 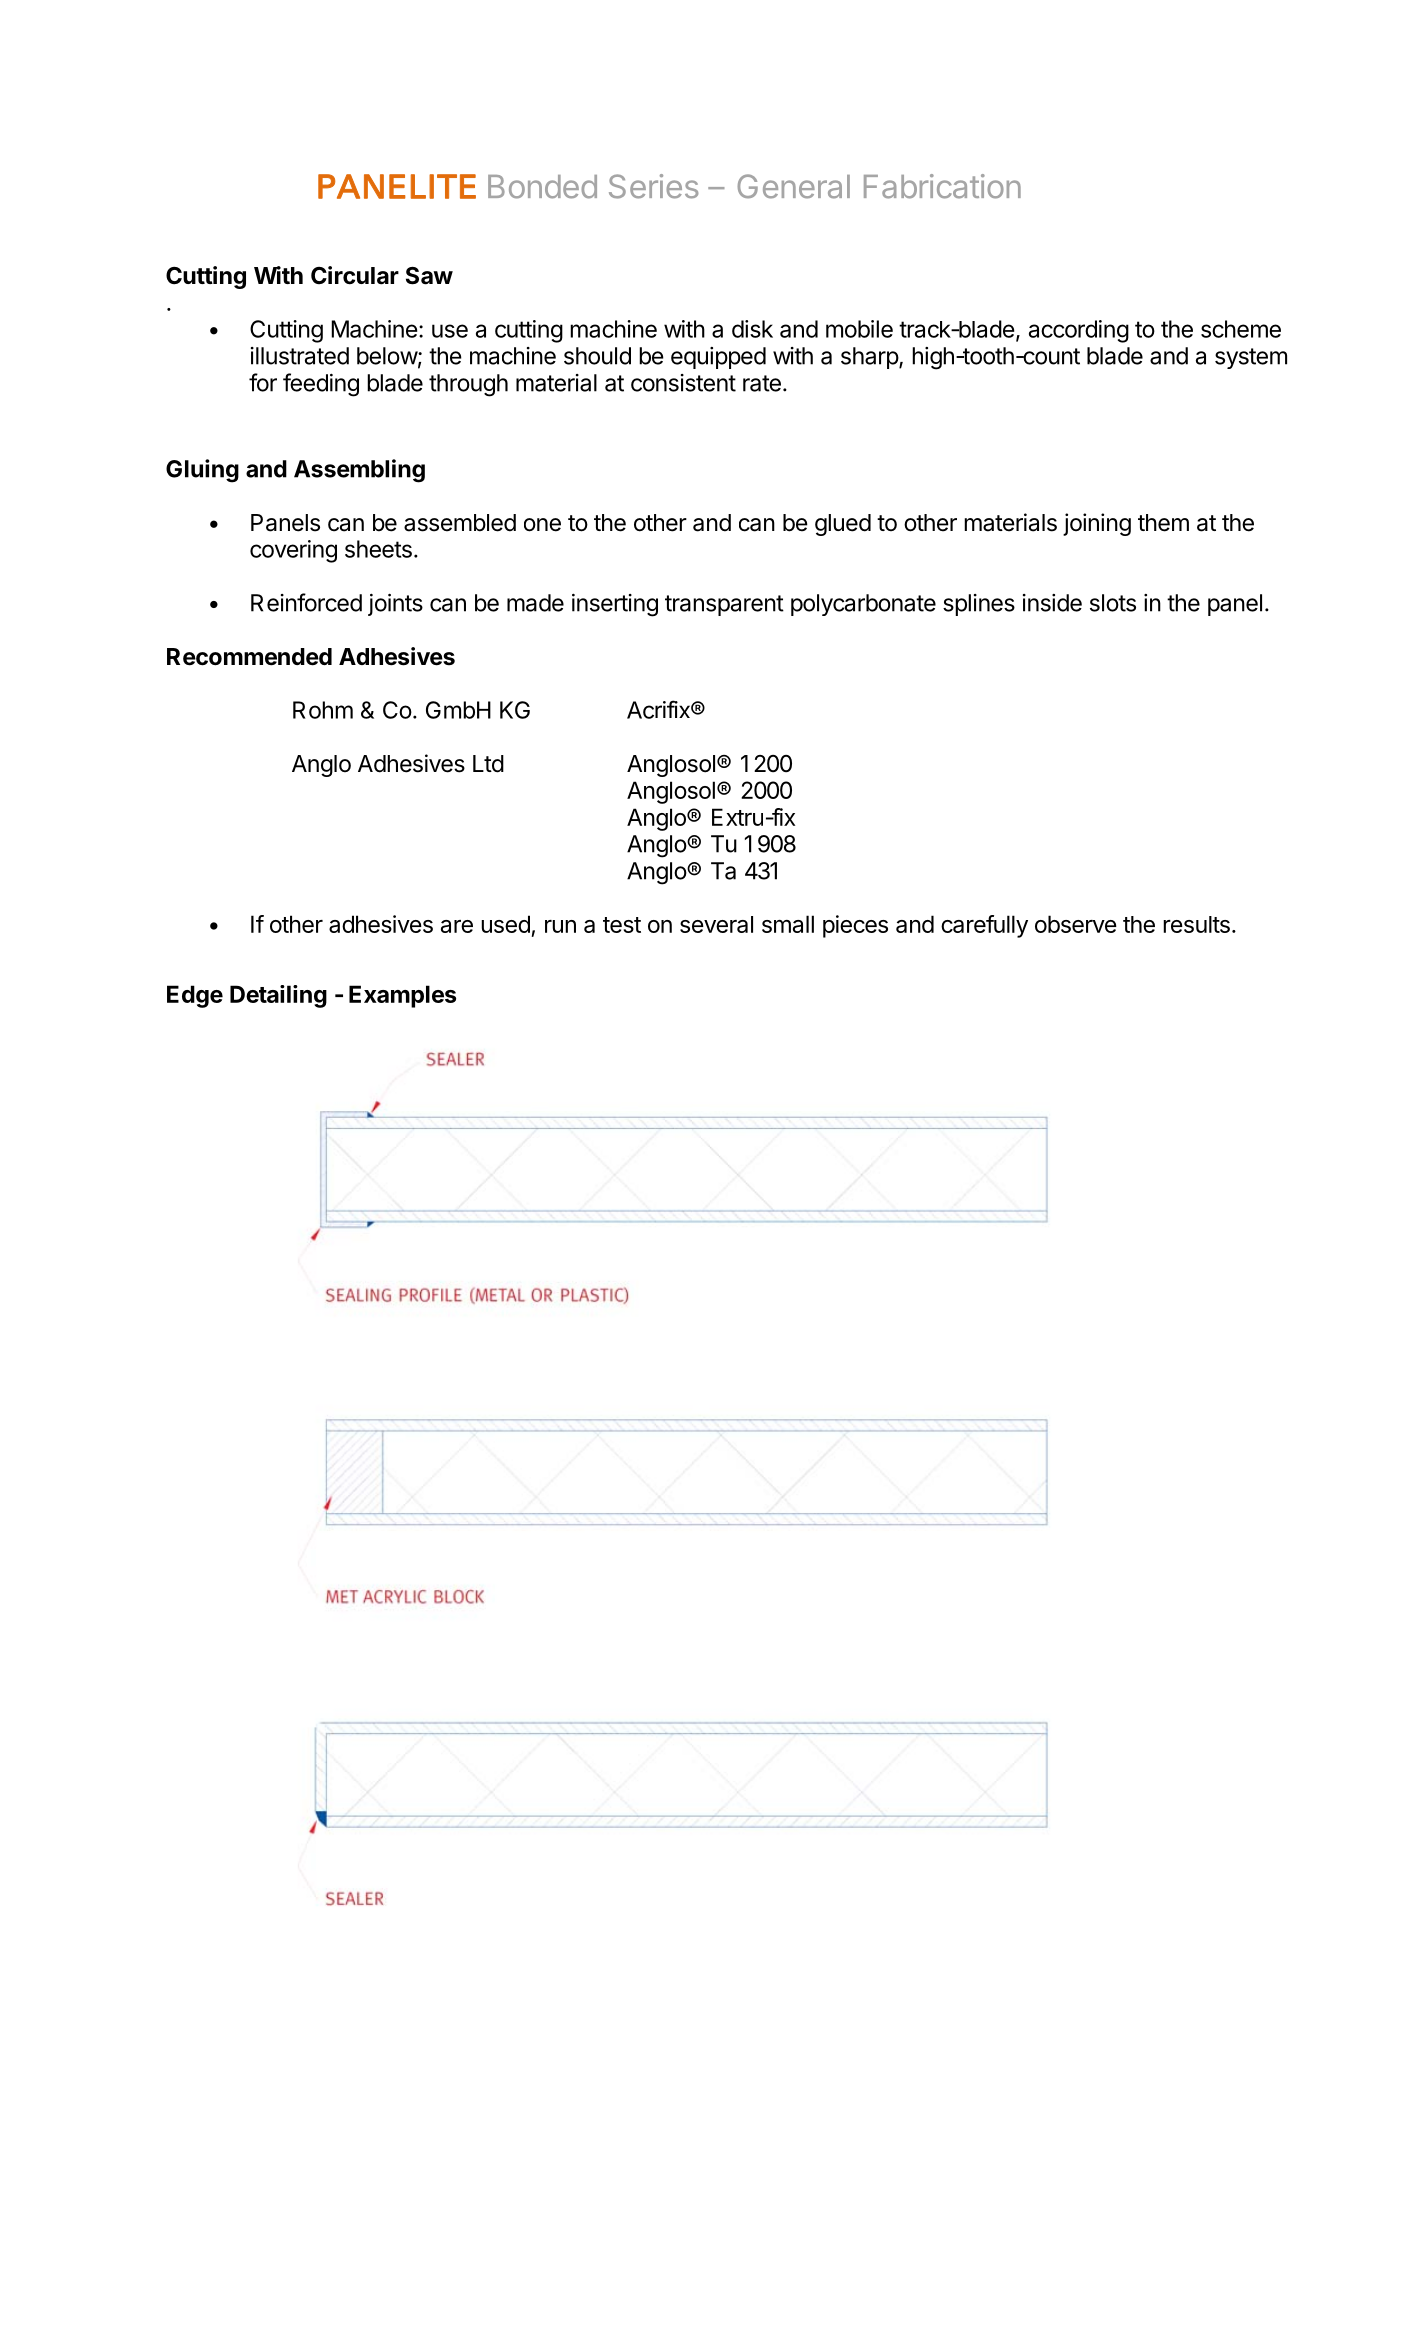 I want to click on Fabrication, so click(x=942, y=186).
